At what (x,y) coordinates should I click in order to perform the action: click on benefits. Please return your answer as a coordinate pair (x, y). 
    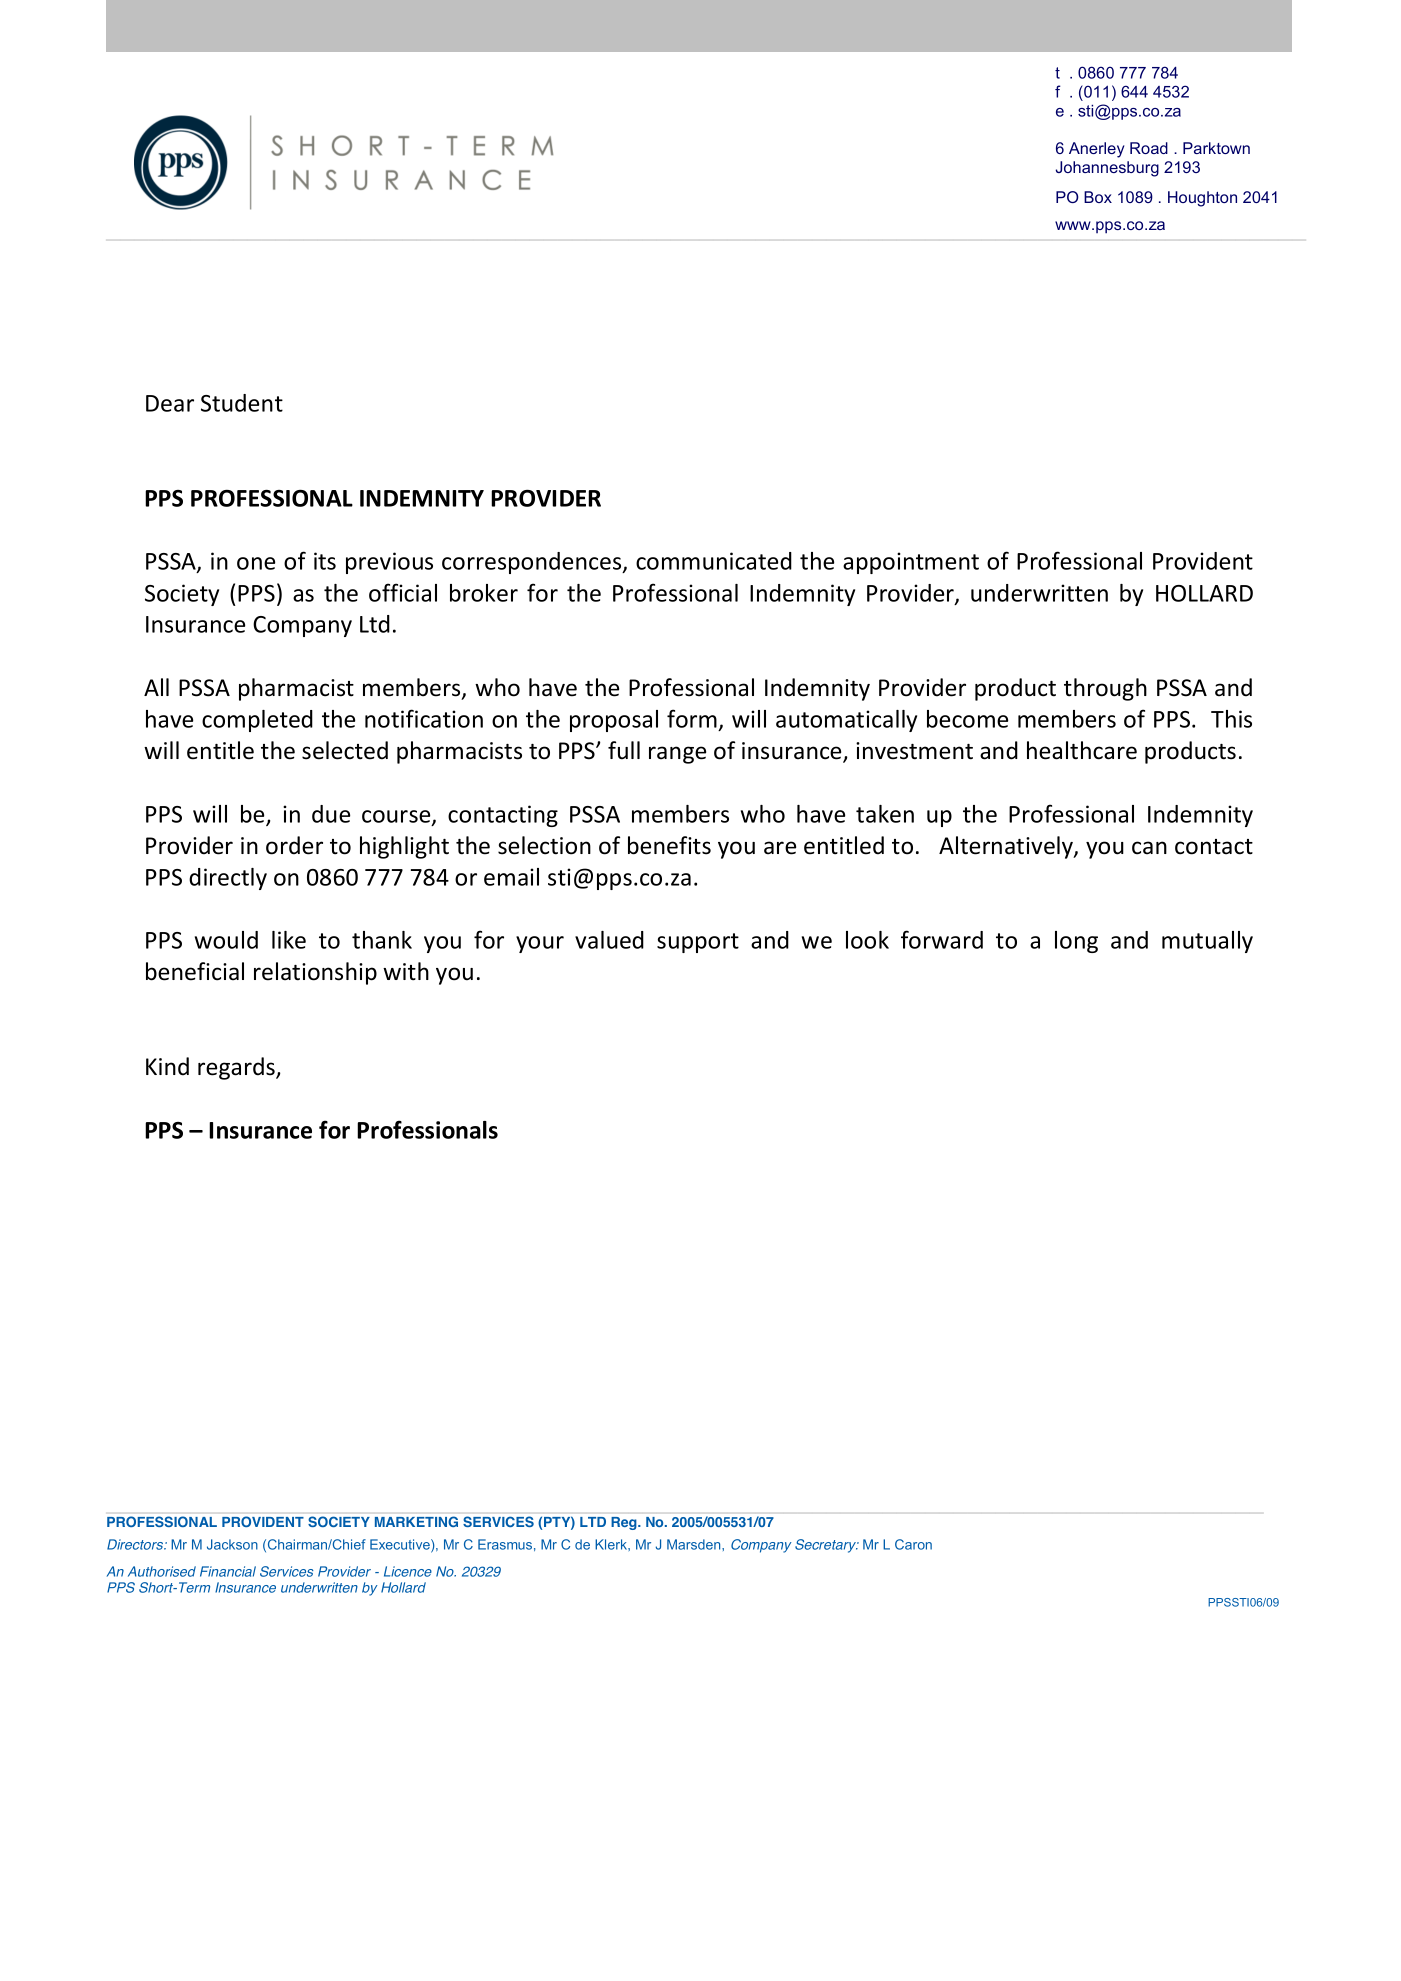
    Looking at the image, I should click on (669, 845).
